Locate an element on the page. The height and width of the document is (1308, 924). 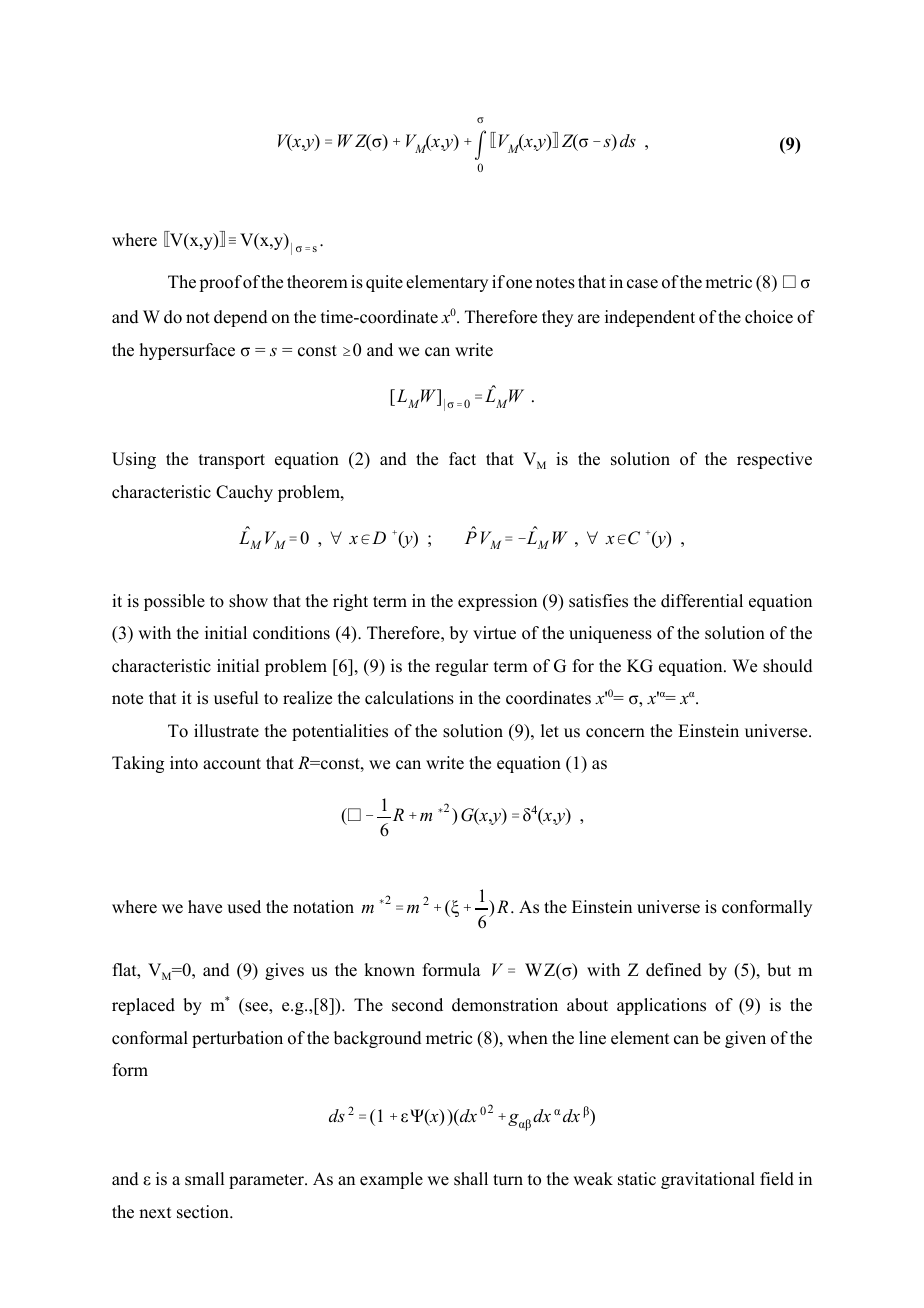
illustrate is located at coordinates (226, 731).
